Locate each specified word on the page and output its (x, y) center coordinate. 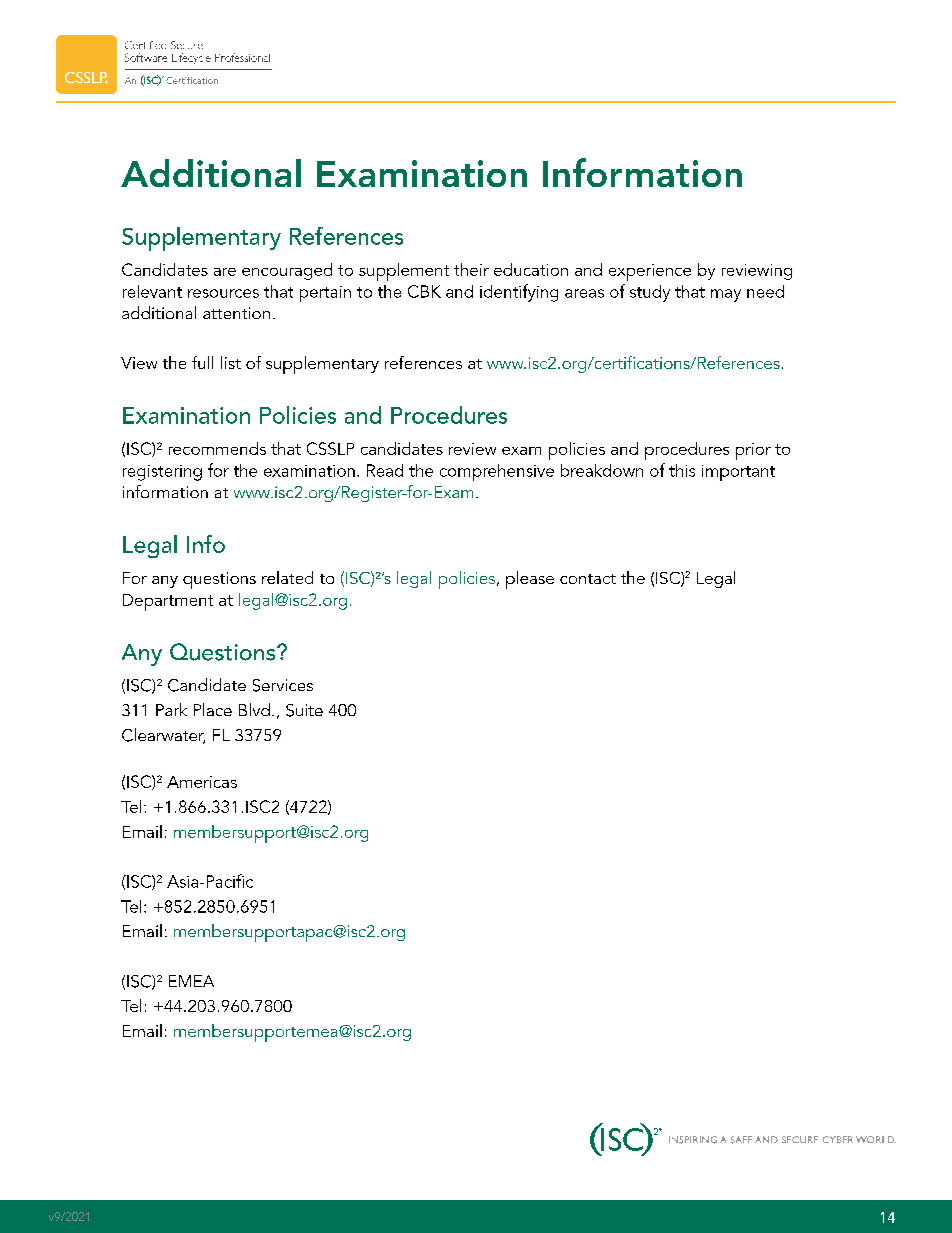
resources (223, 293)
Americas (202, 782)
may (726, 295)
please (530, 580)
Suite (304, 710)
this (682, 470)
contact (588, 579)
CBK (424, 291)
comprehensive (497, 472)
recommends (217, 448)
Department (168, 602)
